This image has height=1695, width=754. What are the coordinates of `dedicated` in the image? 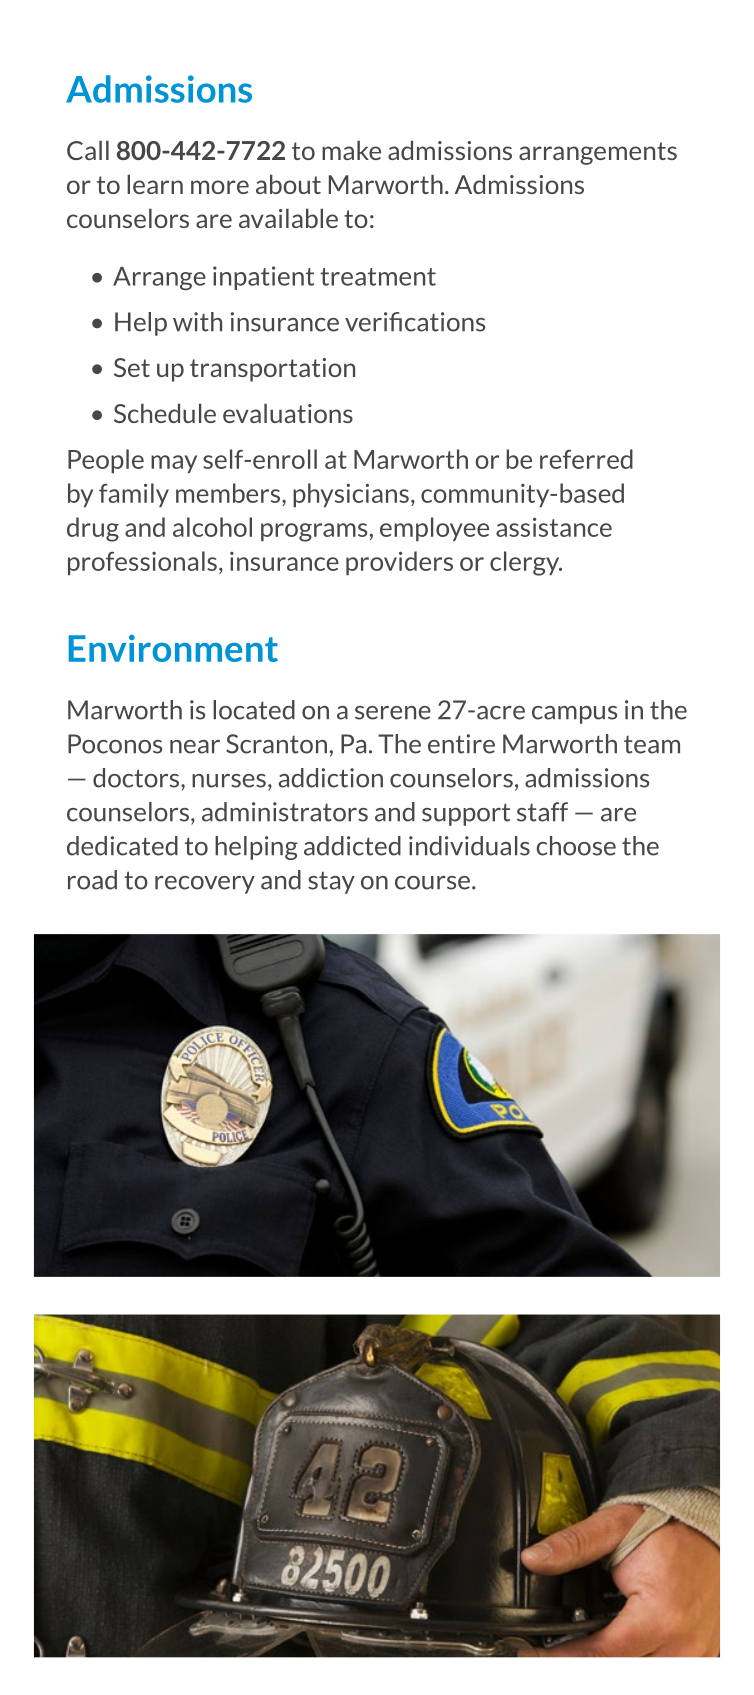 It's located at (122, 846).
